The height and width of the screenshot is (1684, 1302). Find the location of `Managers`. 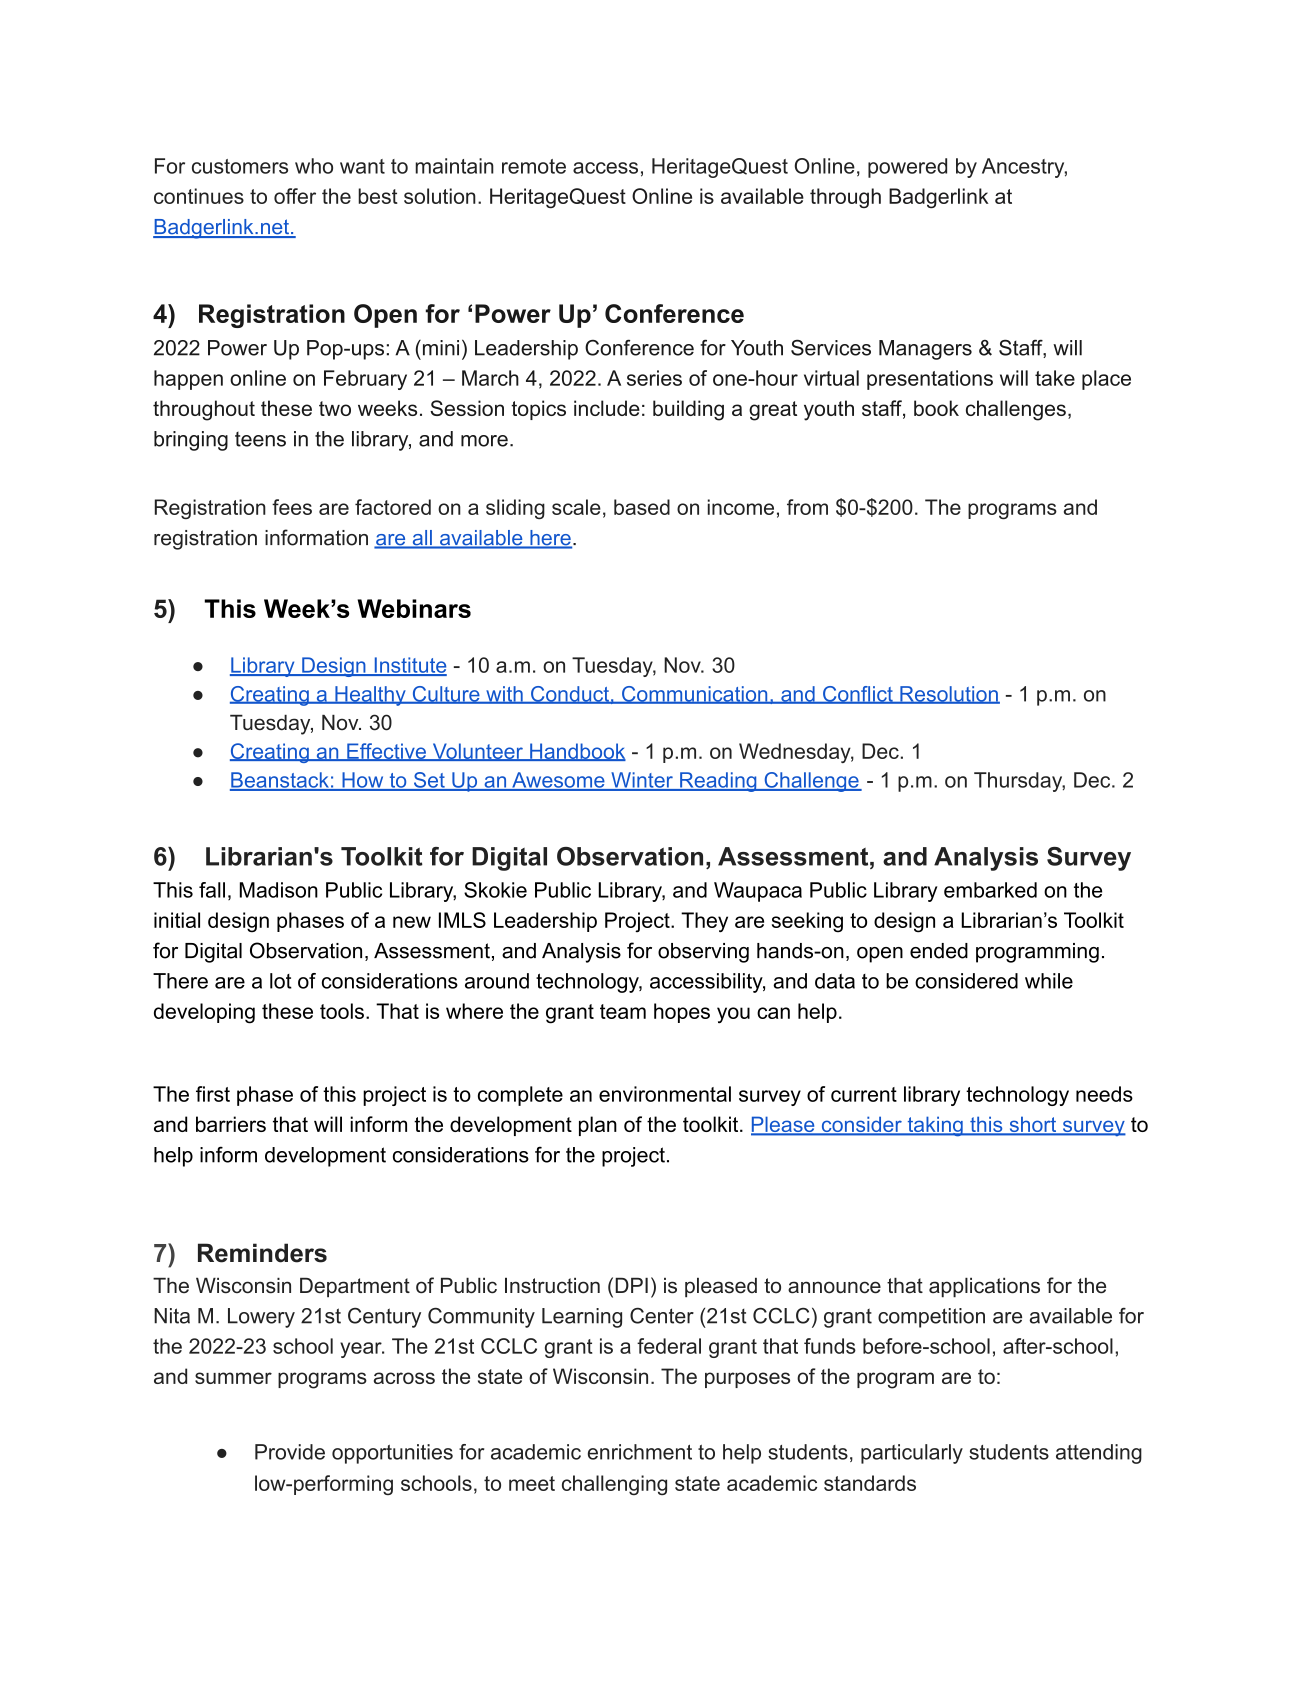

Managers is located at coordinates (925, 350).
